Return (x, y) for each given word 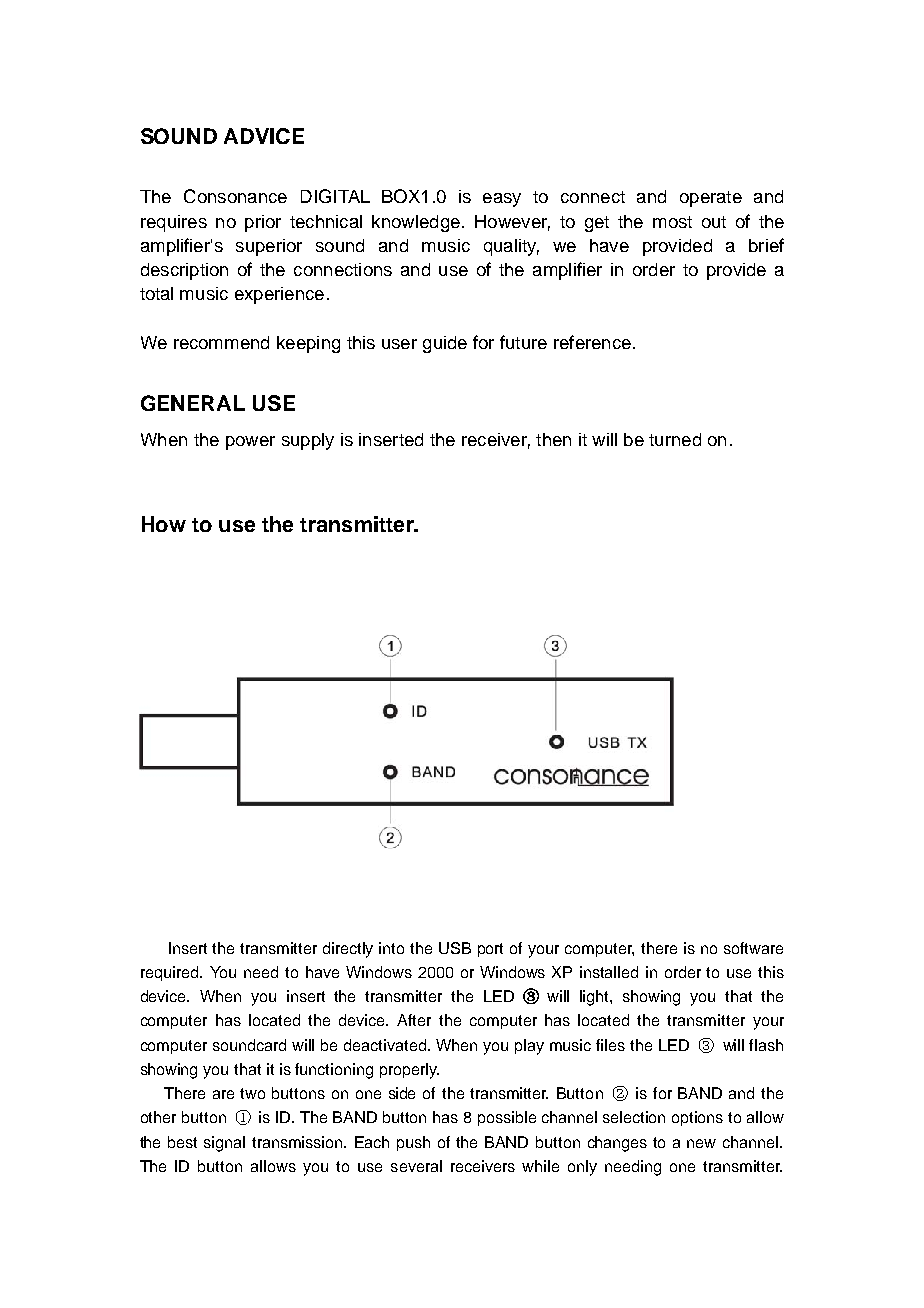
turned (675, 439)
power (250, 443)
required (171, 973)
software (753, 948)
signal (224, 1144)
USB (455, 948)
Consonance (235, 196)
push (413, 1143)
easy (502, 200)
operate (711, 199)
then (553, 439)
